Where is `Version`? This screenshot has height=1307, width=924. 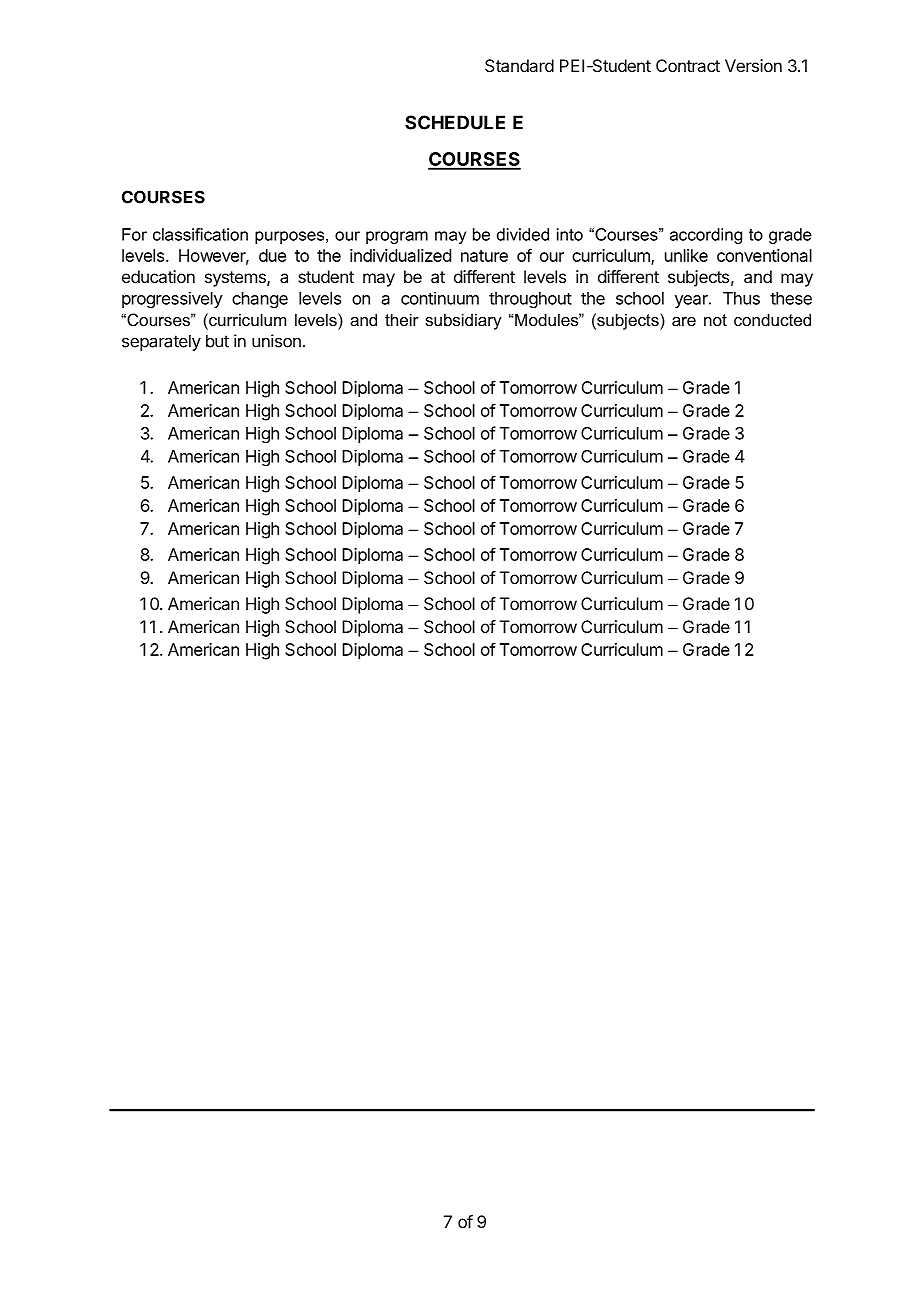 Version is located at coordinates (753, 65).
